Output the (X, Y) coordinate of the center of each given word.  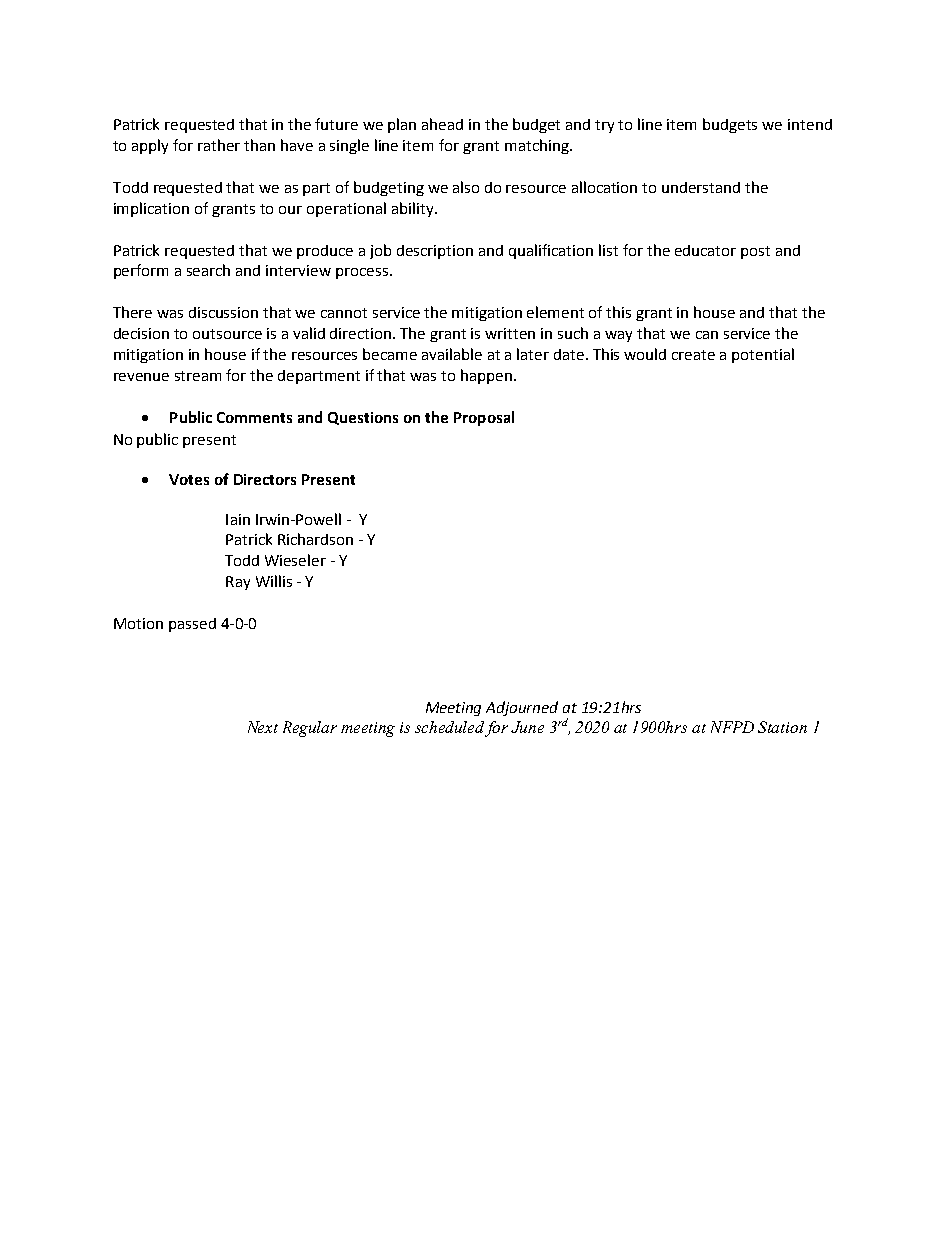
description (435, 252)
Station (782, 727)
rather (219, 145)
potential (763, 355)
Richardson (315, 539)
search (208, 270)
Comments (254, 417)
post (755, 252)
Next (263, 727)
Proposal (484, 418)
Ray (238, 583)
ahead (442, 124)
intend (810, 124)
